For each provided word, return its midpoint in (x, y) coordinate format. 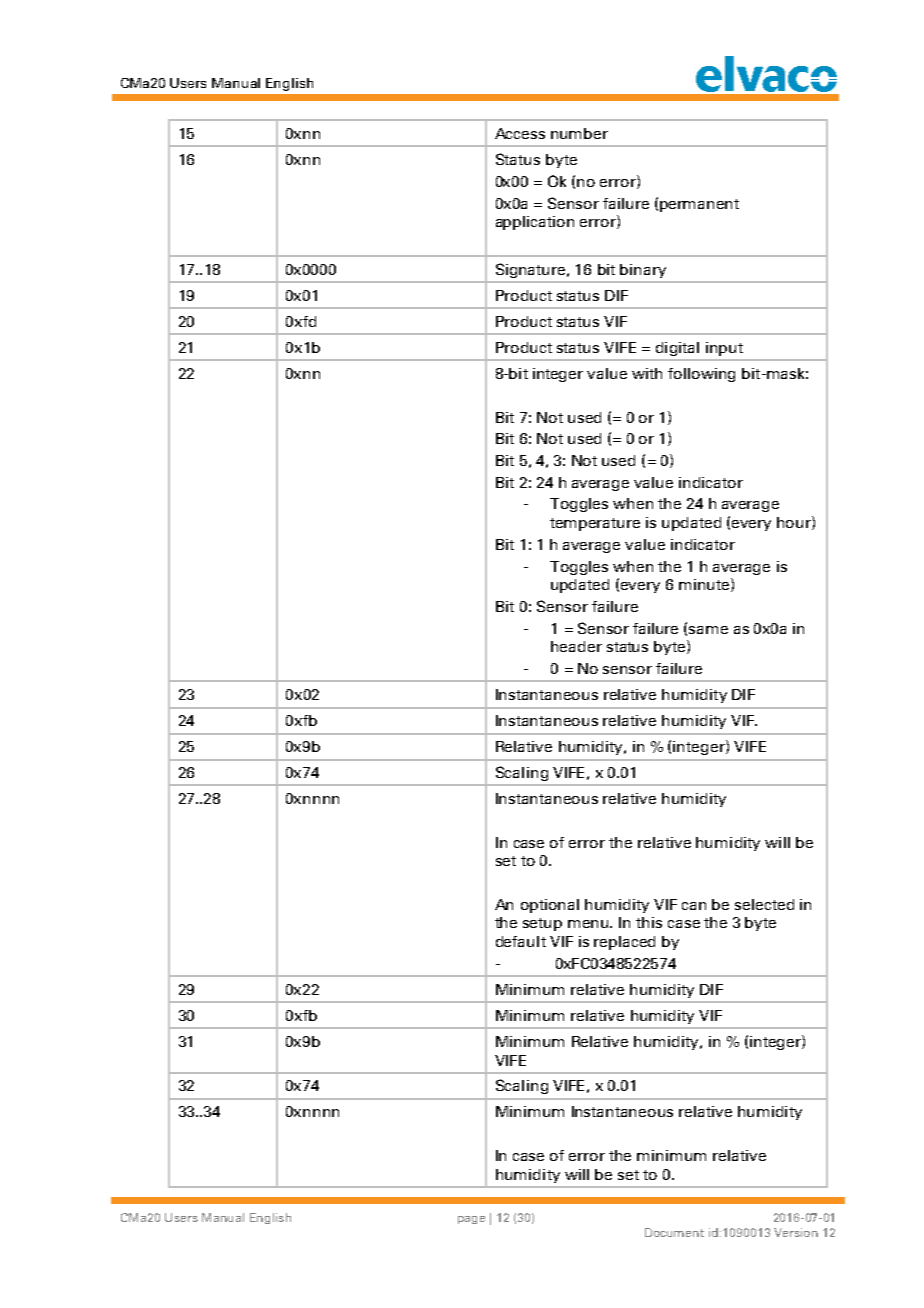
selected (764, 904)
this (649, 922)
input (724, 349)
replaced (624, 943)
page (471, 1220)
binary (643, 271)
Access (520, 133)
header (576, 646)
